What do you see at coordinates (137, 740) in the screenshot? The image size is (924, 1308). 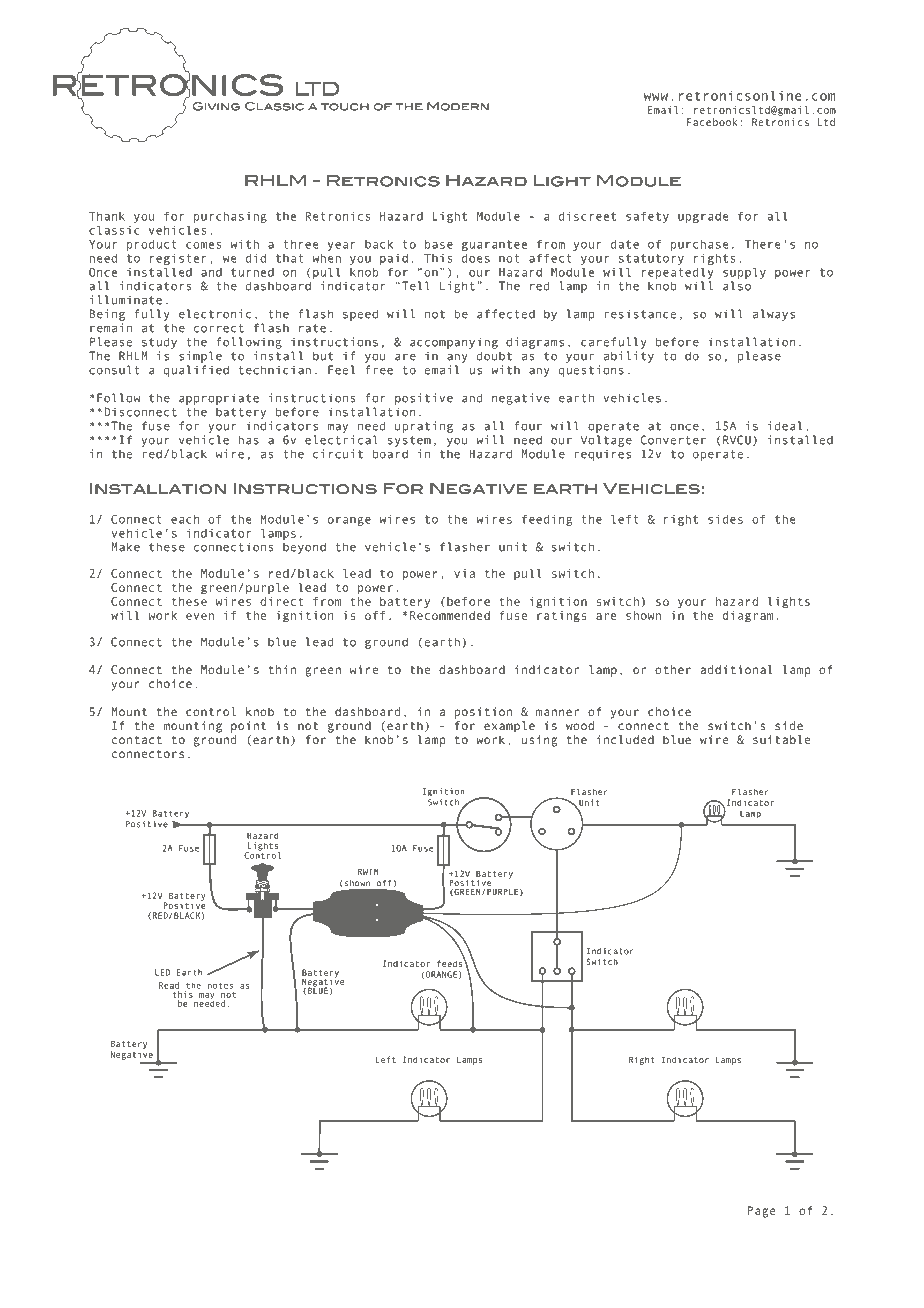 I see `contact` at bounding box center [137, 740].
